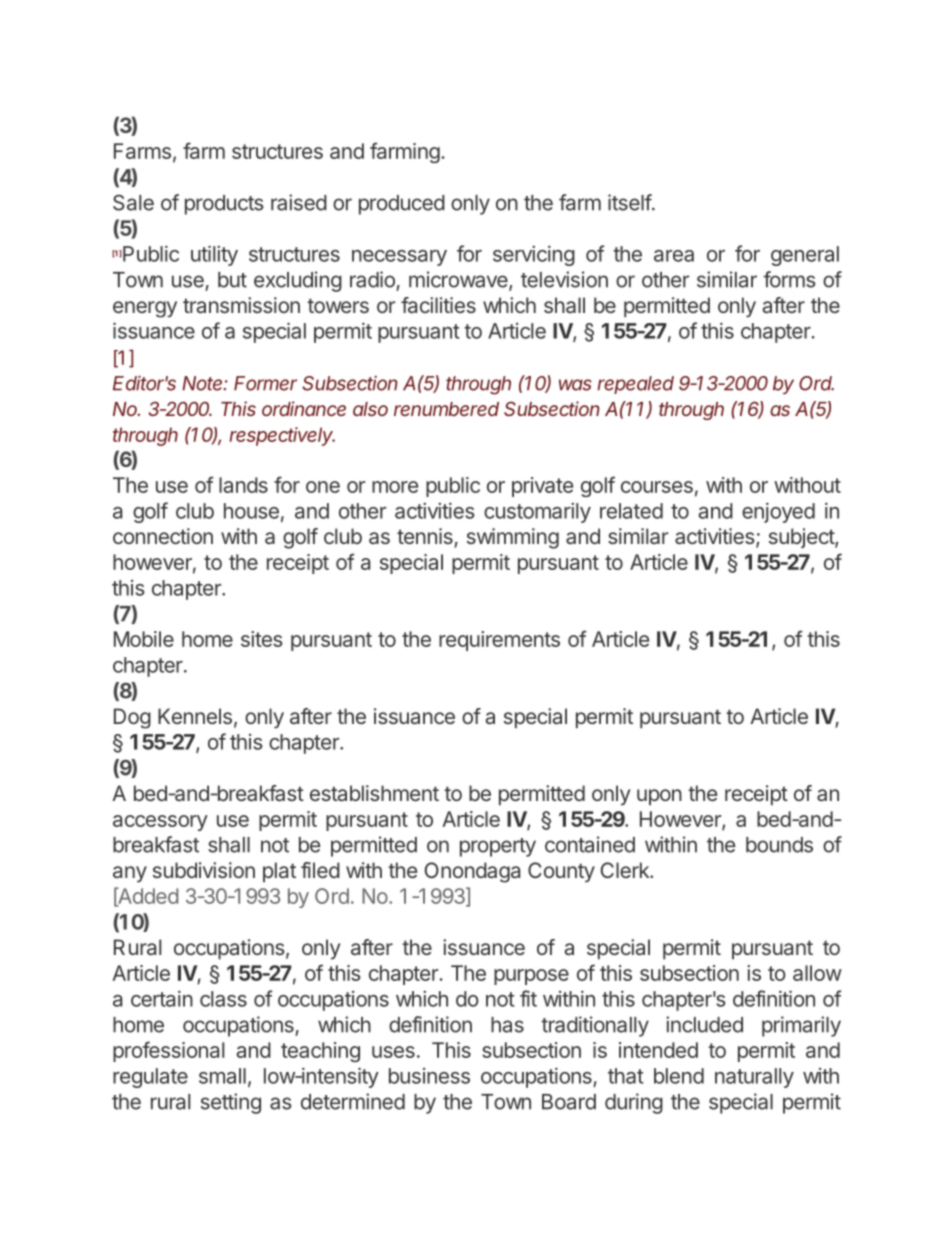 This screenshot has width=952, height=1233. I want to click on servicing, so click(534, 255).
